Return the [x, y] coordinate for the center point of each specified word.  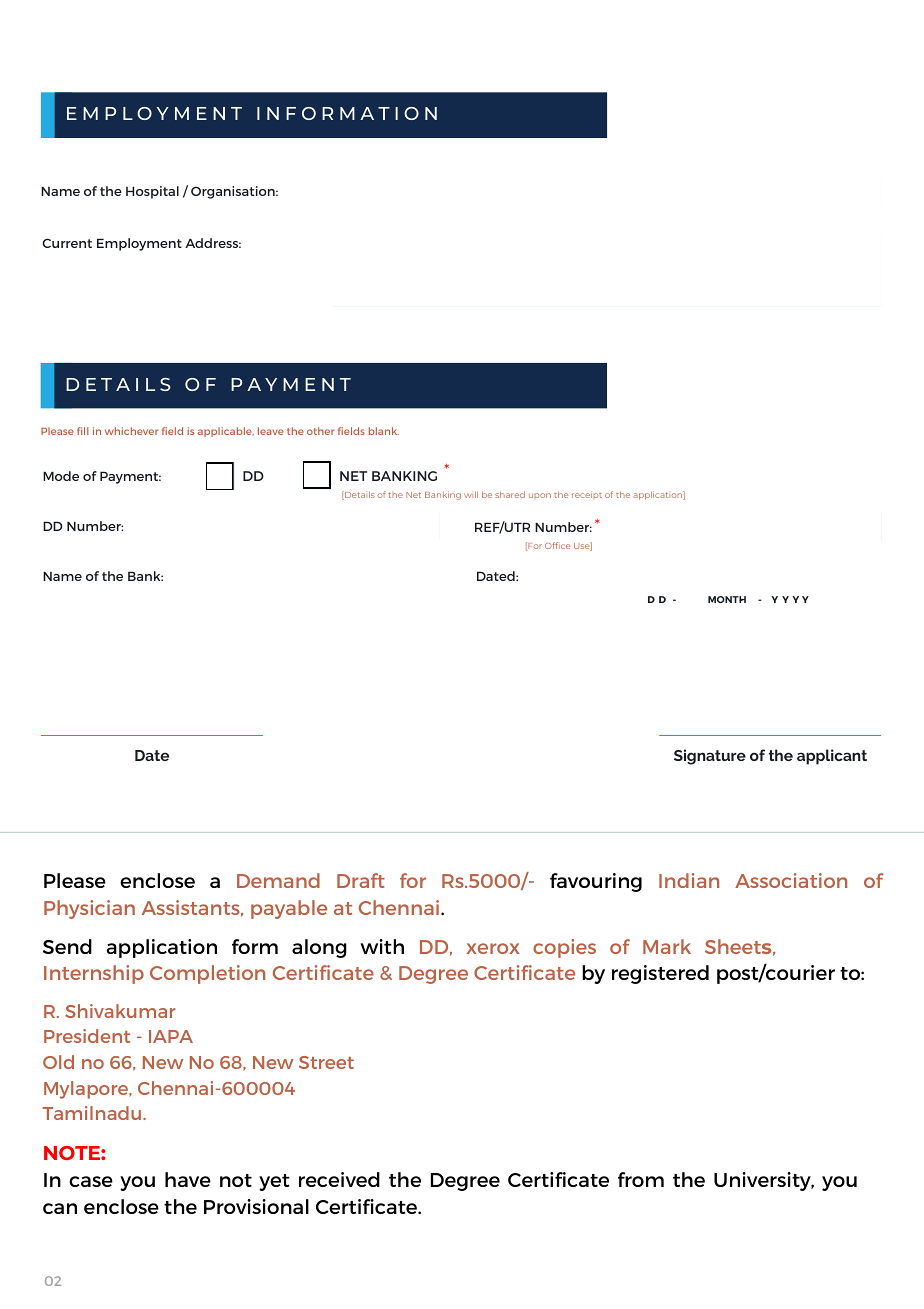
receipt [587, 495]
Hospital [152, 192]
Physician [89, 909]
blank [384, 431]
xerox [492, 948]
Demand [278, 880]
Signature [710, 757]
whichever [131, 431]
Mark [667, 946]
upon [540, 496]
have [188, 1179]
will [471, 494]
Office [558, 545]
